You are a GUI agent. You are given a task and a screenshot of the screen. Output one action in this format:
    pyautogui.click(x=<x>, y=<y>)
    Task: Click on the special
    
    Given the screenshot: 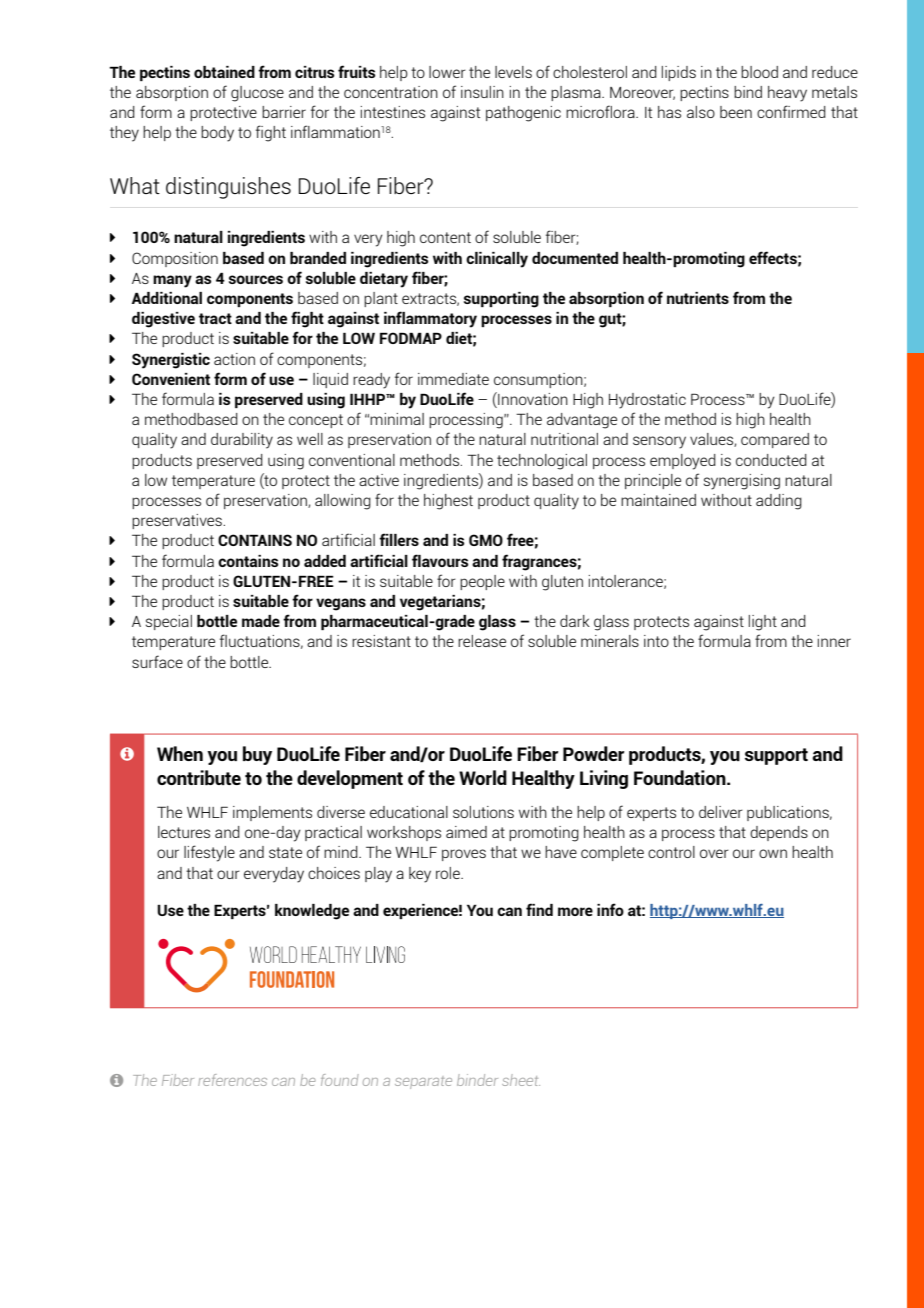 What is the action you would take?
    pyautogui.click(x=169, y=622)
